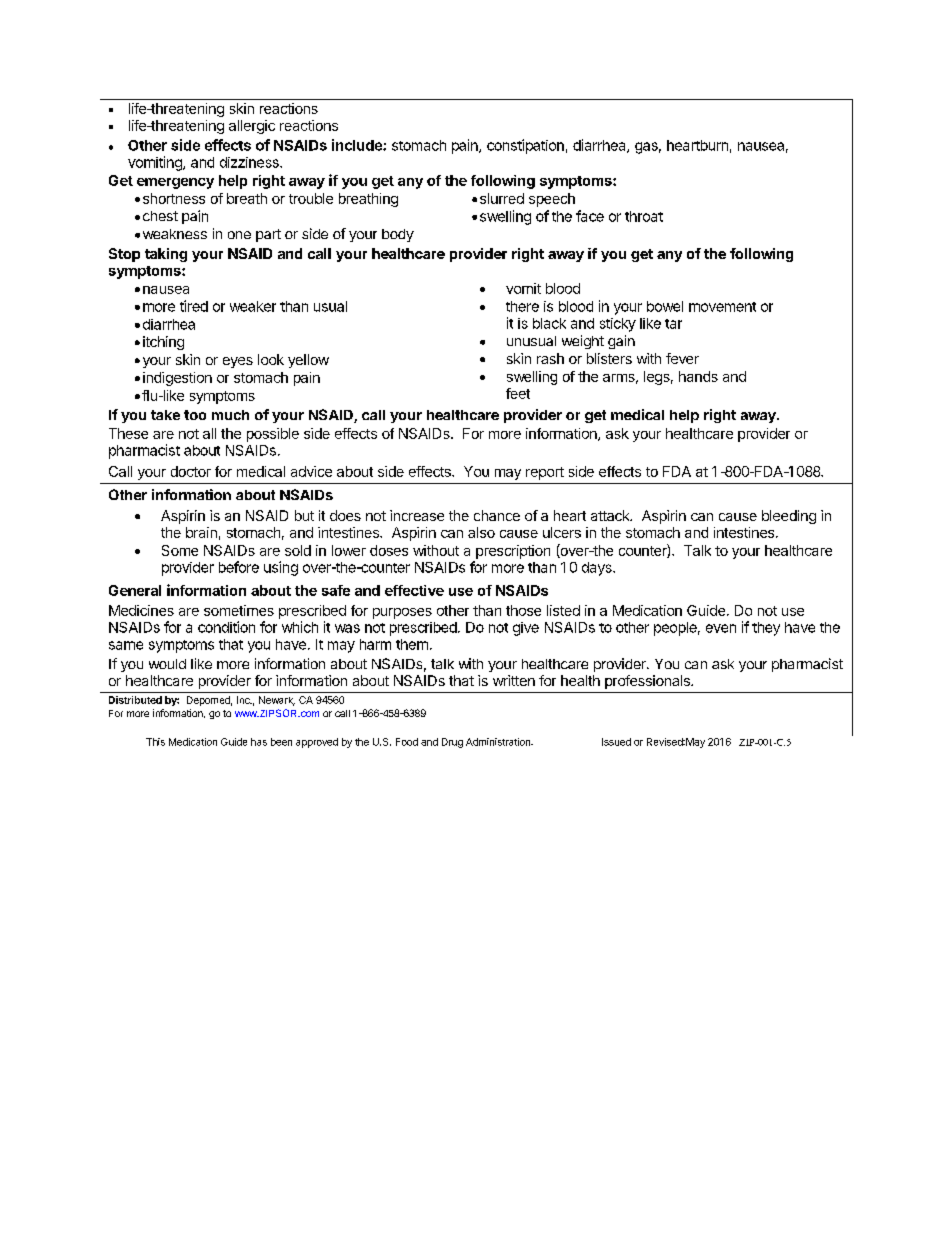  I want to click on feet, so click(518, 393).
